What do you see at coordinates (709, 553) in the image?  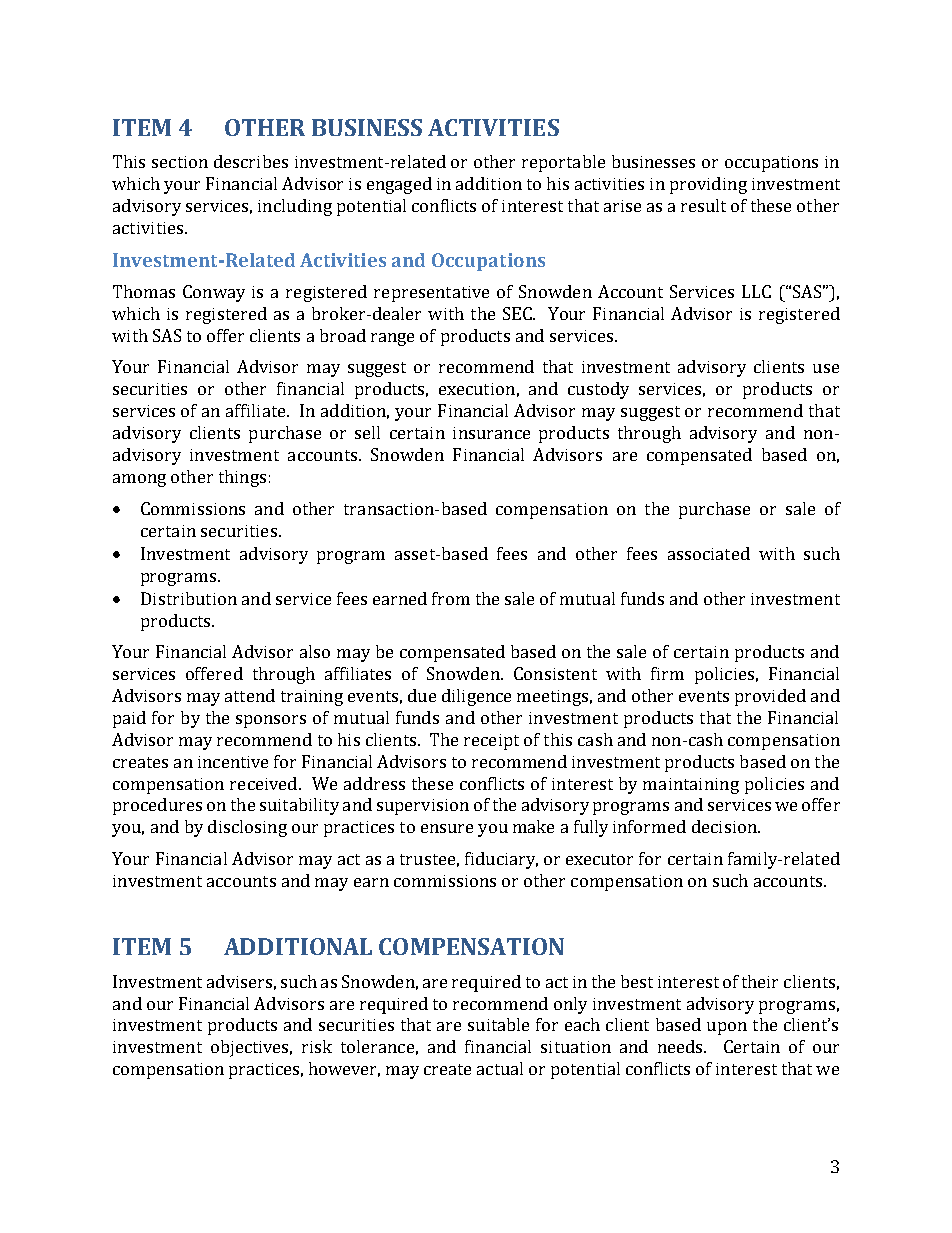 I see `associated` at bounding box center [709, 553].
